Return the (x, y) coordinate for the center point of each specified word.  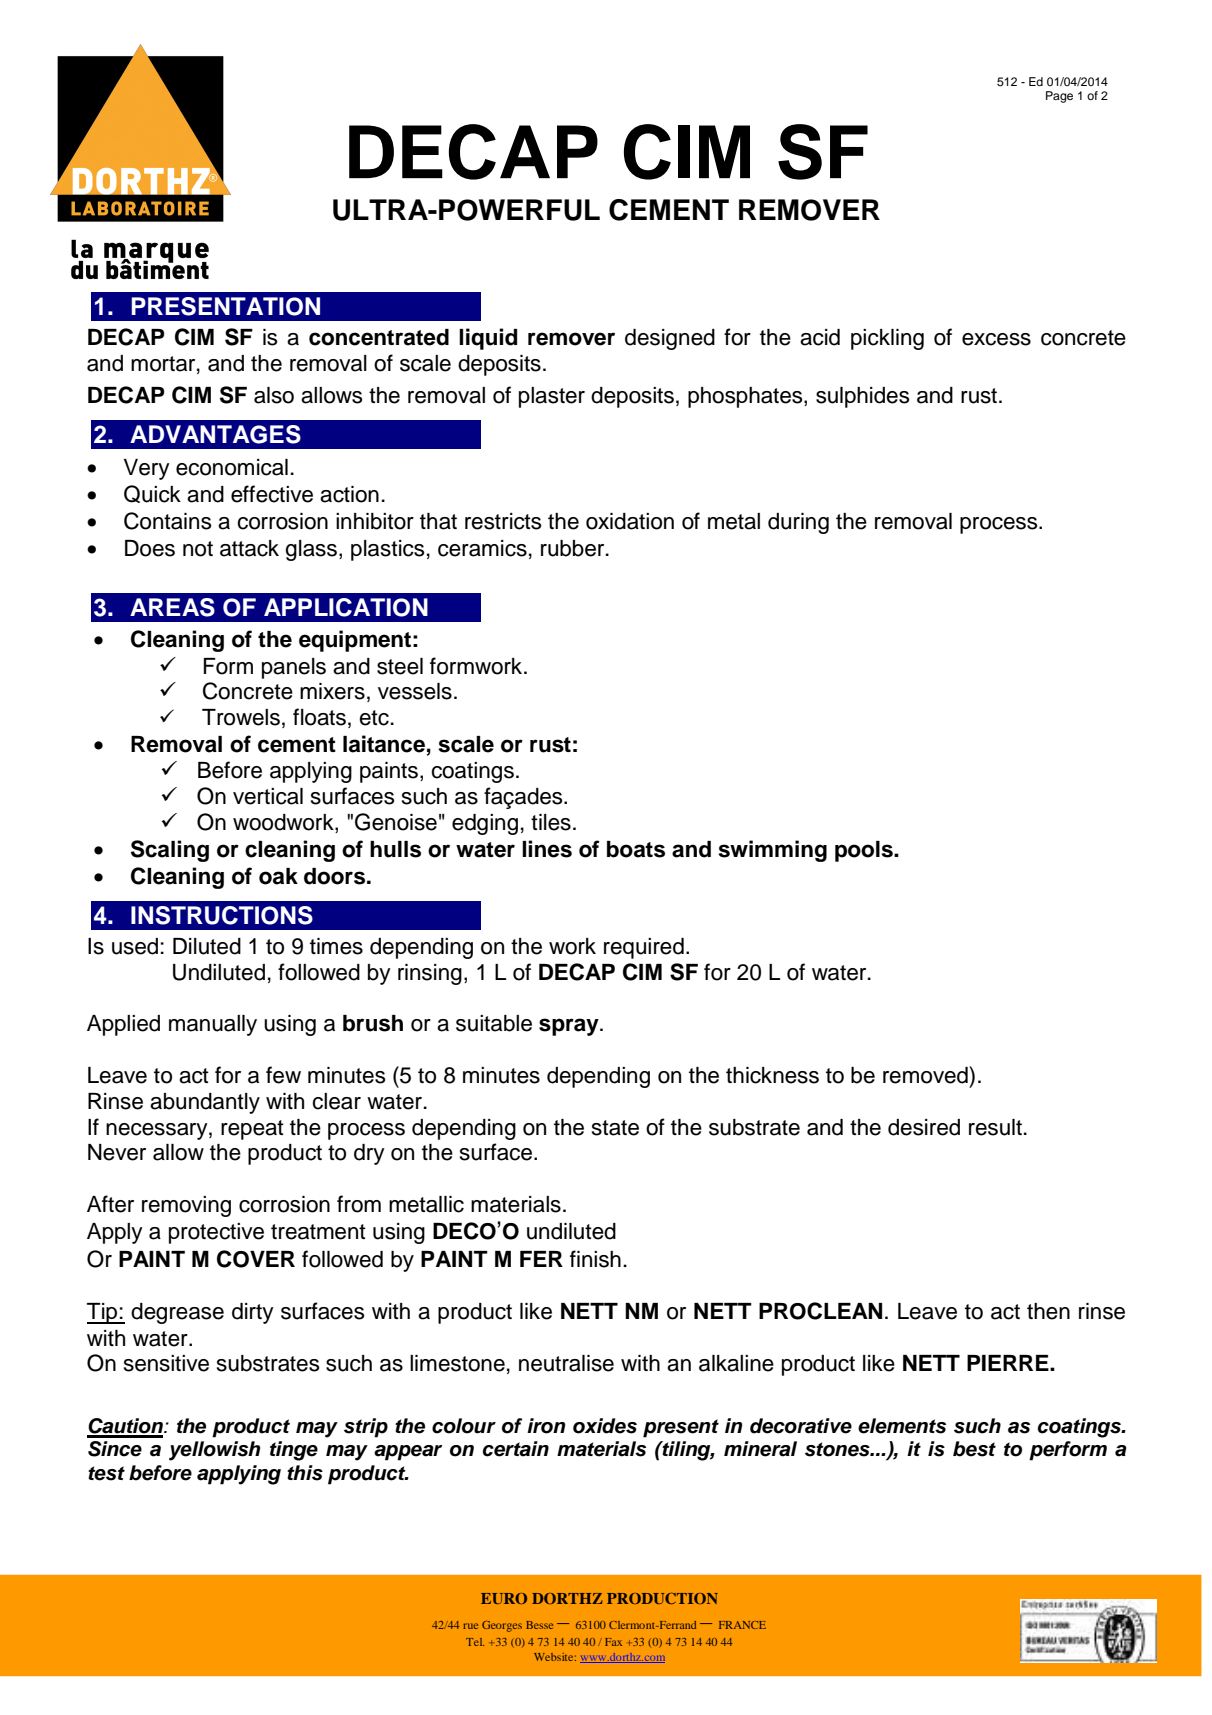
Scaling (170, 851)
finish (595, 1259)
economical (232, 467)
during (798, 523)
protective (216, 1233)
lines (547, 849)
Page (1059, 97)
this (305, 1473)
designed (670, 339)
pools (865, 851)
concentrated (379, 337)
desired (924, 1127)
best (974, 1449)
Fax (613, 1642)
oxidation (630, 521)
